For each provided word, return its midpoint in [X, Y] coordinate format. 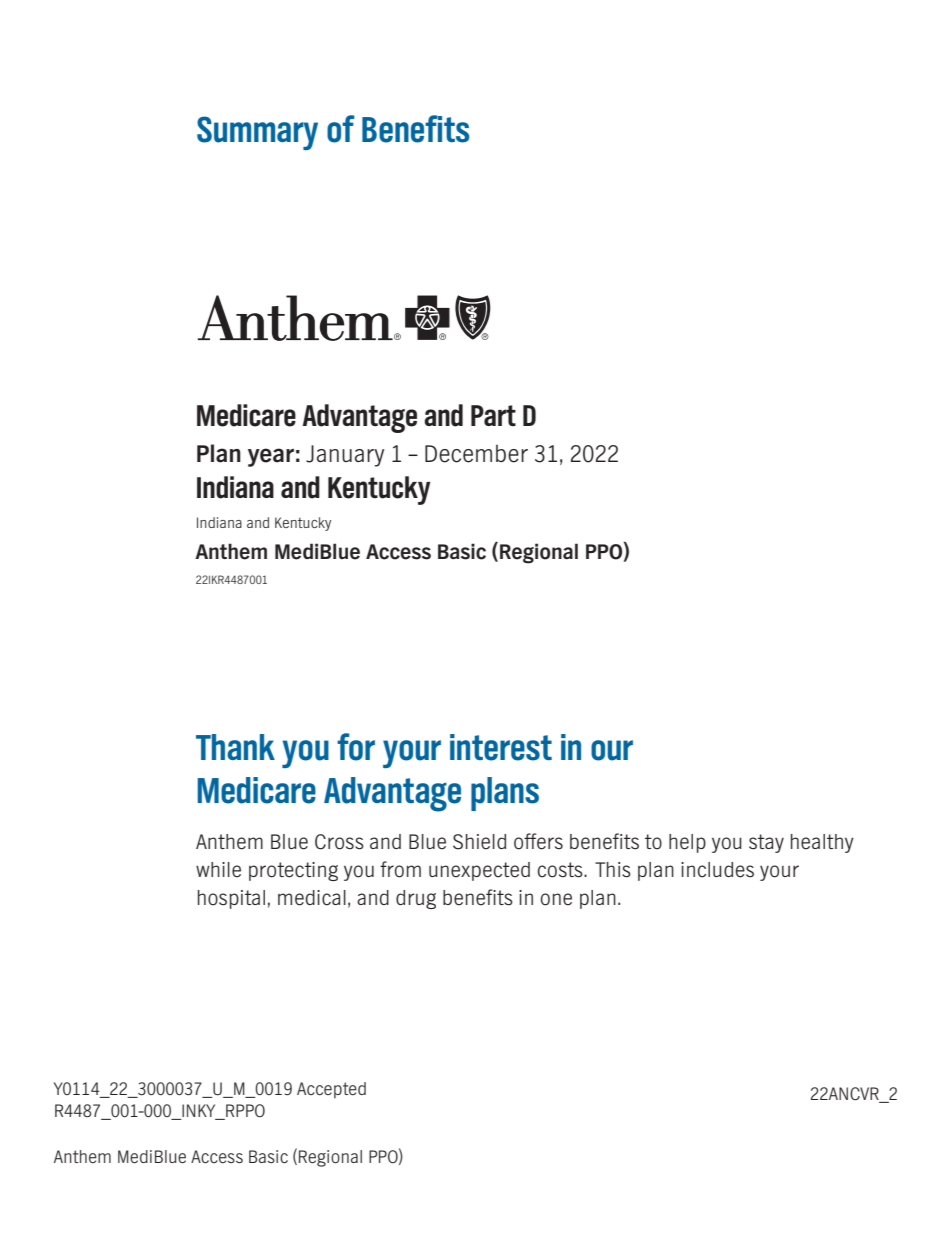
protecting [293, 871]
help [687, 843]
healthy [822, 843]
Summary [257, 133]
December [476, 454]
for [356, 747]
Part [493, 415]
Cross [339, 842]
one [556, 899]
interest [501, 747]
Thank [235, 747]
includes [717, 870]
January [345, 456]
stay [766, 843]
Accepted [331, 1090]
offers [538, 841]
